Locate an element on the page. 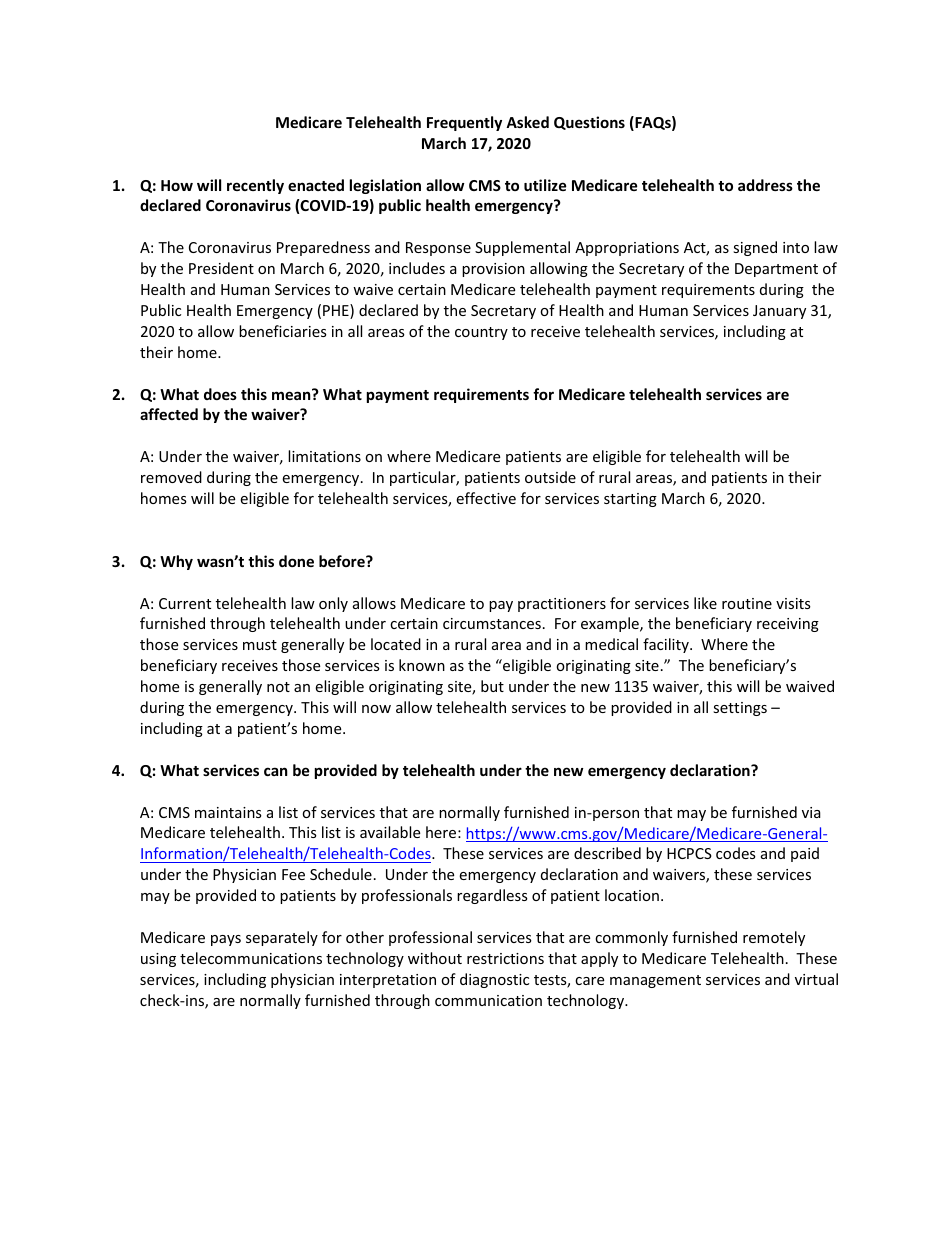 The image size is (952, 1233). beneficiaries is located at coordinates (283, 331).
